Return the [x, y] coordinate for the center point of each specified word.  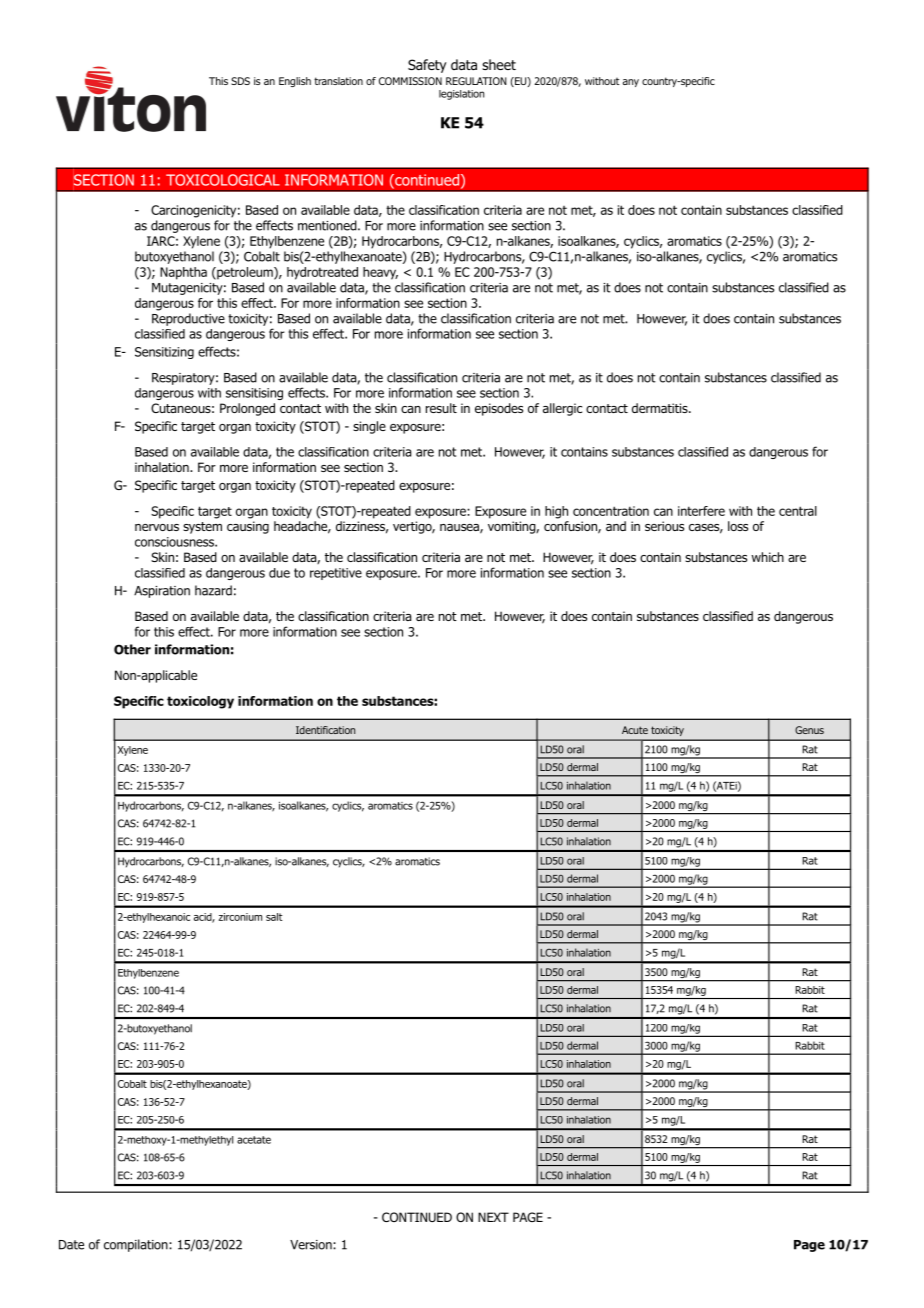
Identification [325, 730]
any [631, 83]
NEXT [493, 1217]
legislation [461, 95]
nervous [157, 527]
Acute [635, 730]
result [441, 408]
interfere [701, 511]
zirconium [240, 917]
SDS [240, 81]
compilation [137, 1245]
